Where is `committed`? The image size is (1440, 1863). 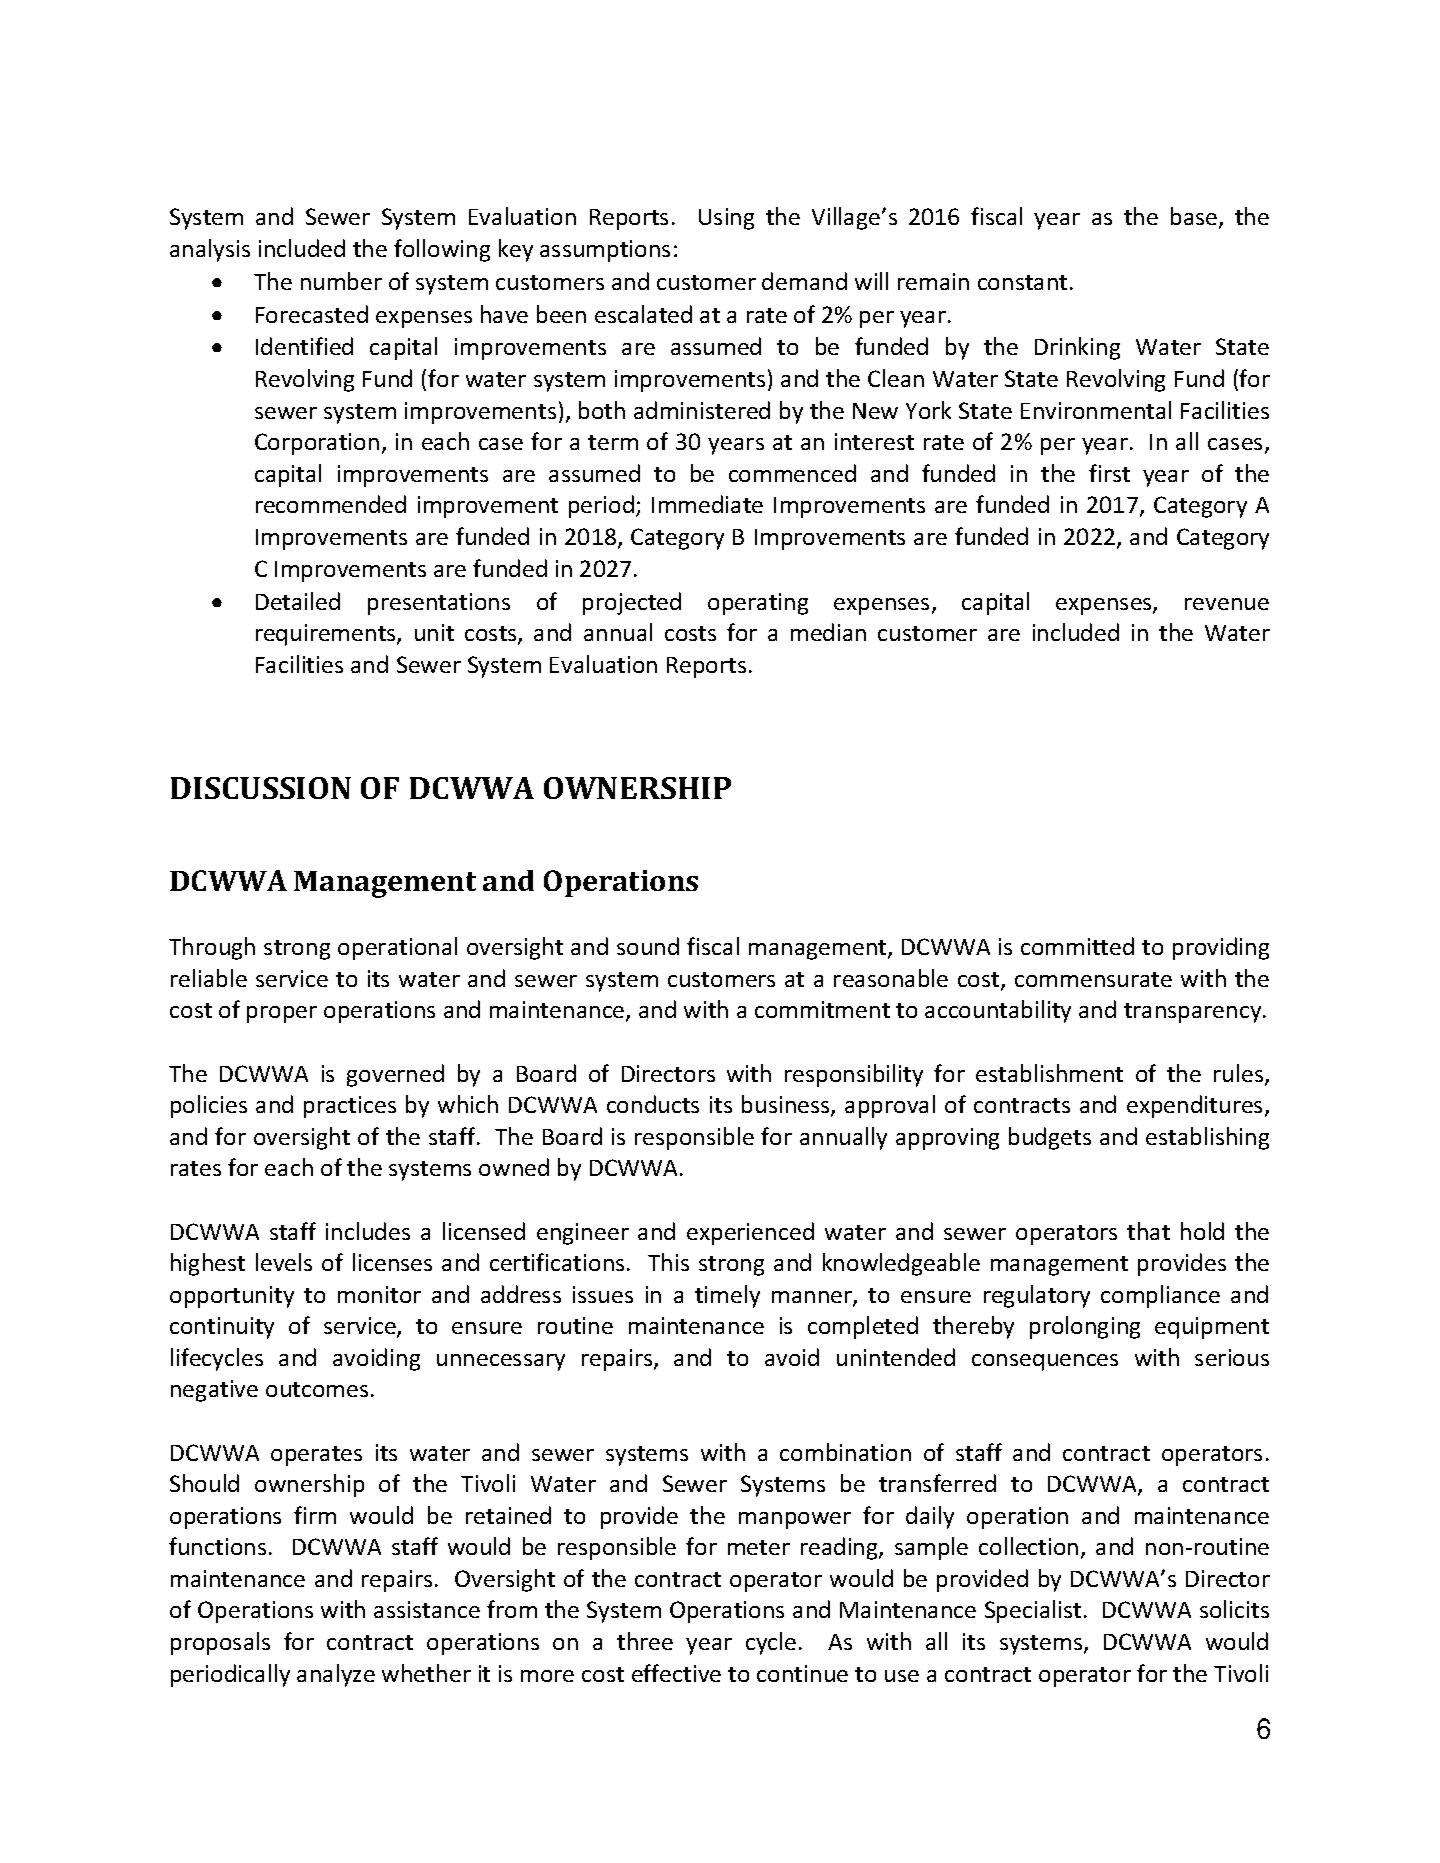 committed is located at coordinates (1077, 946).
